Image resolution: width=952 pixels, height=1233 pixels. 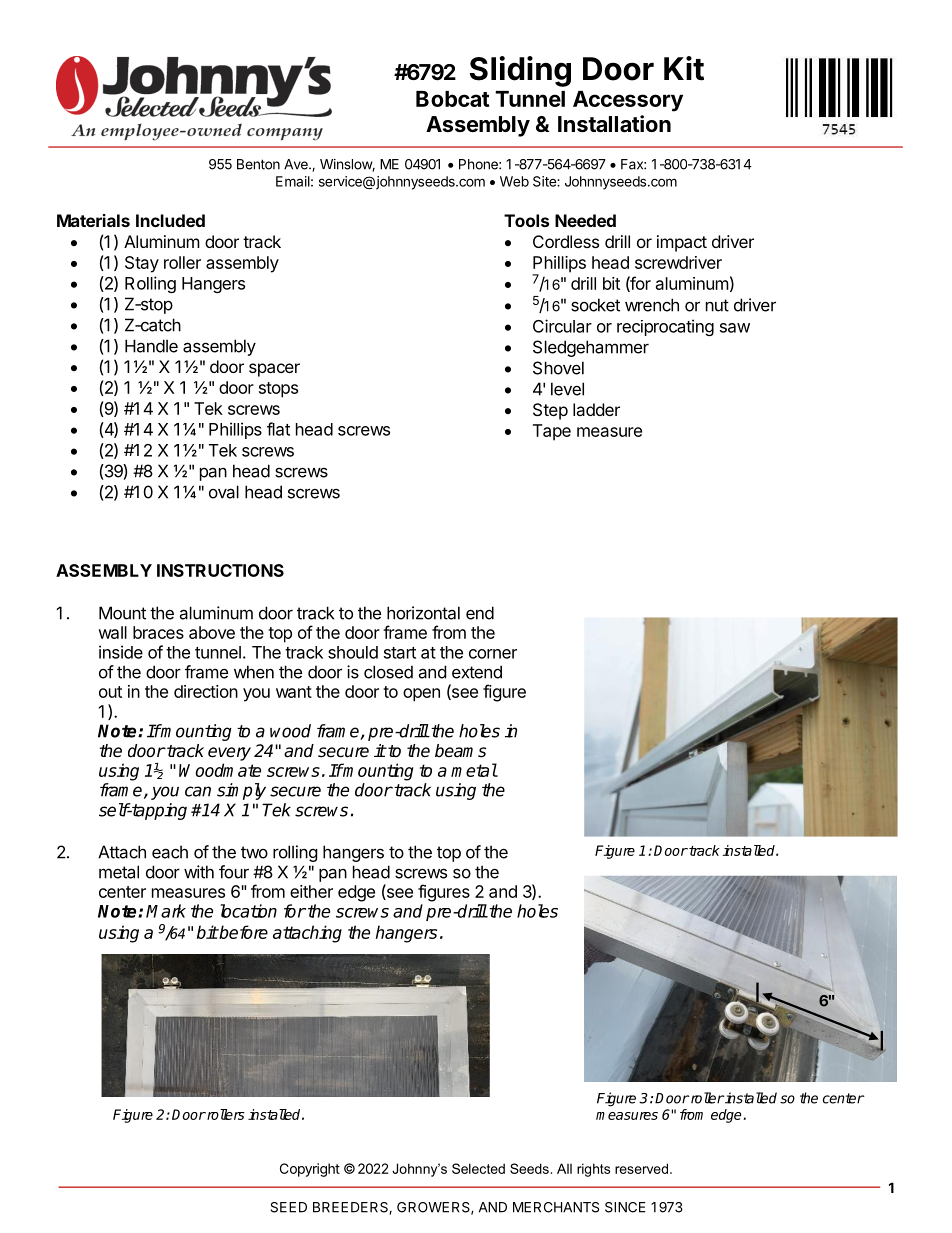 What do you see at coordinates (596, 409) in the screenshot?
I see `ladder` at bounding box center [596, 409].
